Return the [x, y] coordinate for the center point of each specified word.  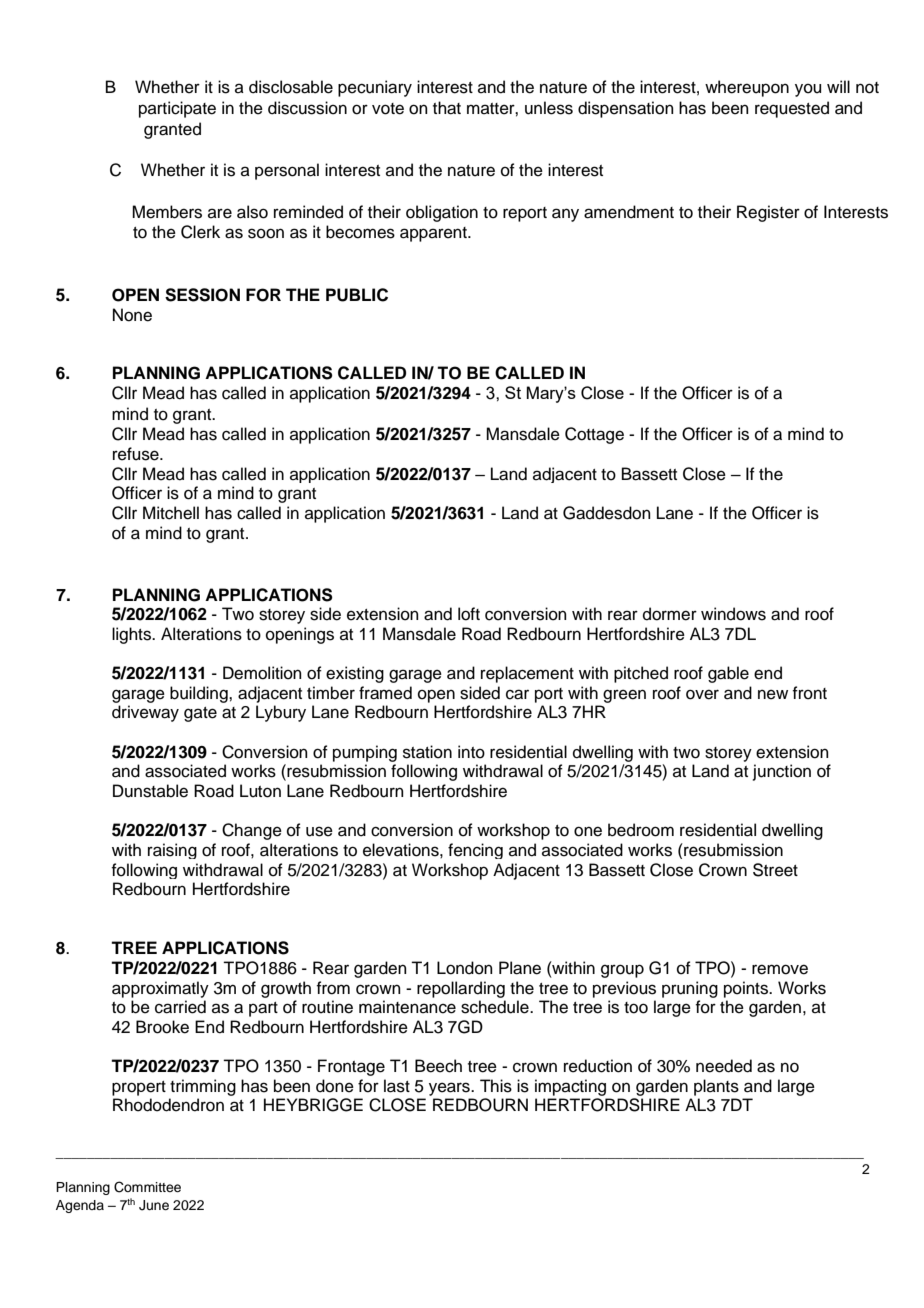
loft [469, 614]
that [447, 108]
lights [132, 635]
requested [792, 109]
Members [167, 212]
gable [728, 674]
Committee [147, 1187]
